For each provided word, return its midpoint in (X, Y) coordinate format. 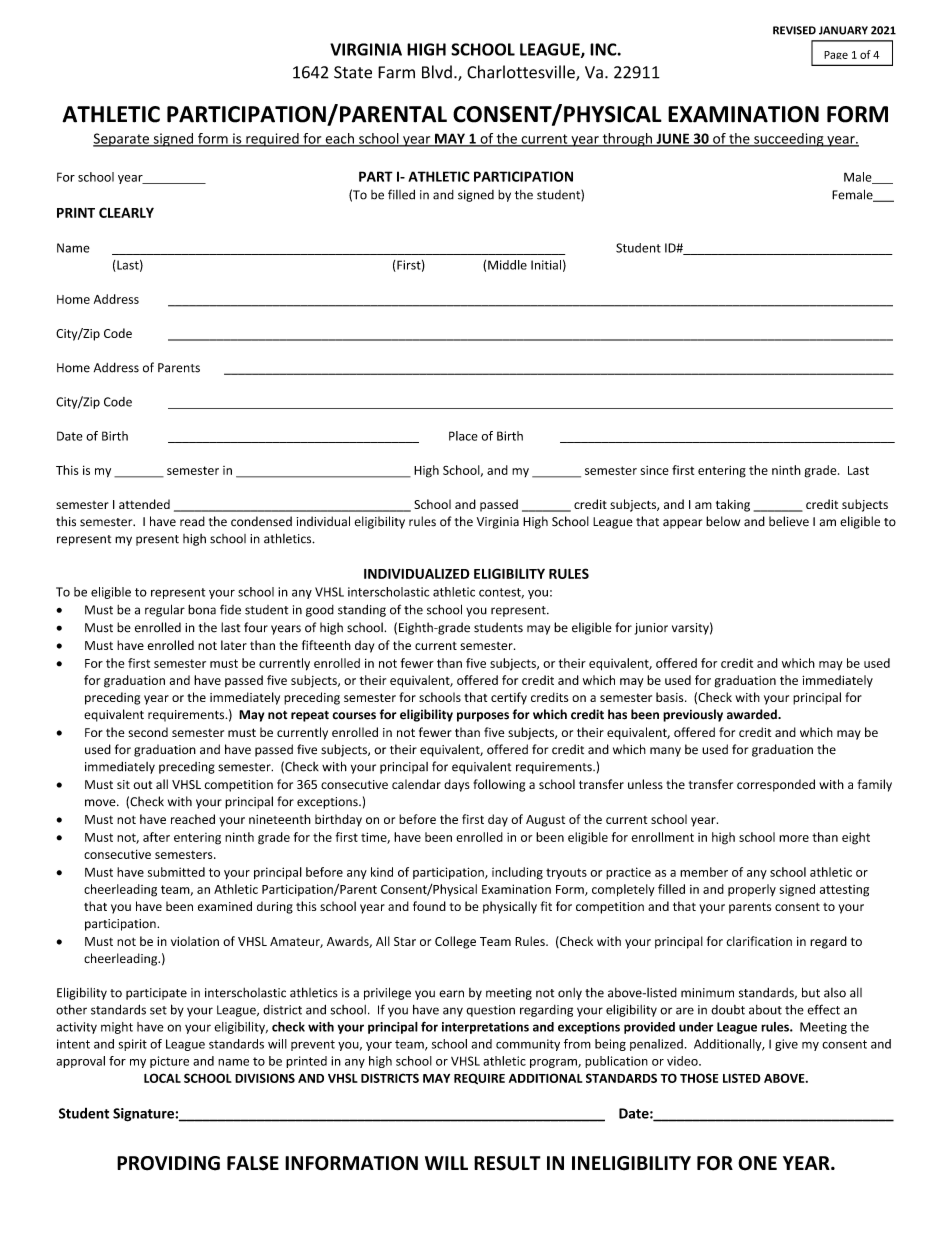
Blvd (437, 72)
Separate (122, 140)
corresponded (776, 785)
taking (733, 505)
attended (144, 504)
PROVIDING (168, 1163)
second (148, 732)
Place (463, 436)
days (457, 785)
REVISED (794, 30)
